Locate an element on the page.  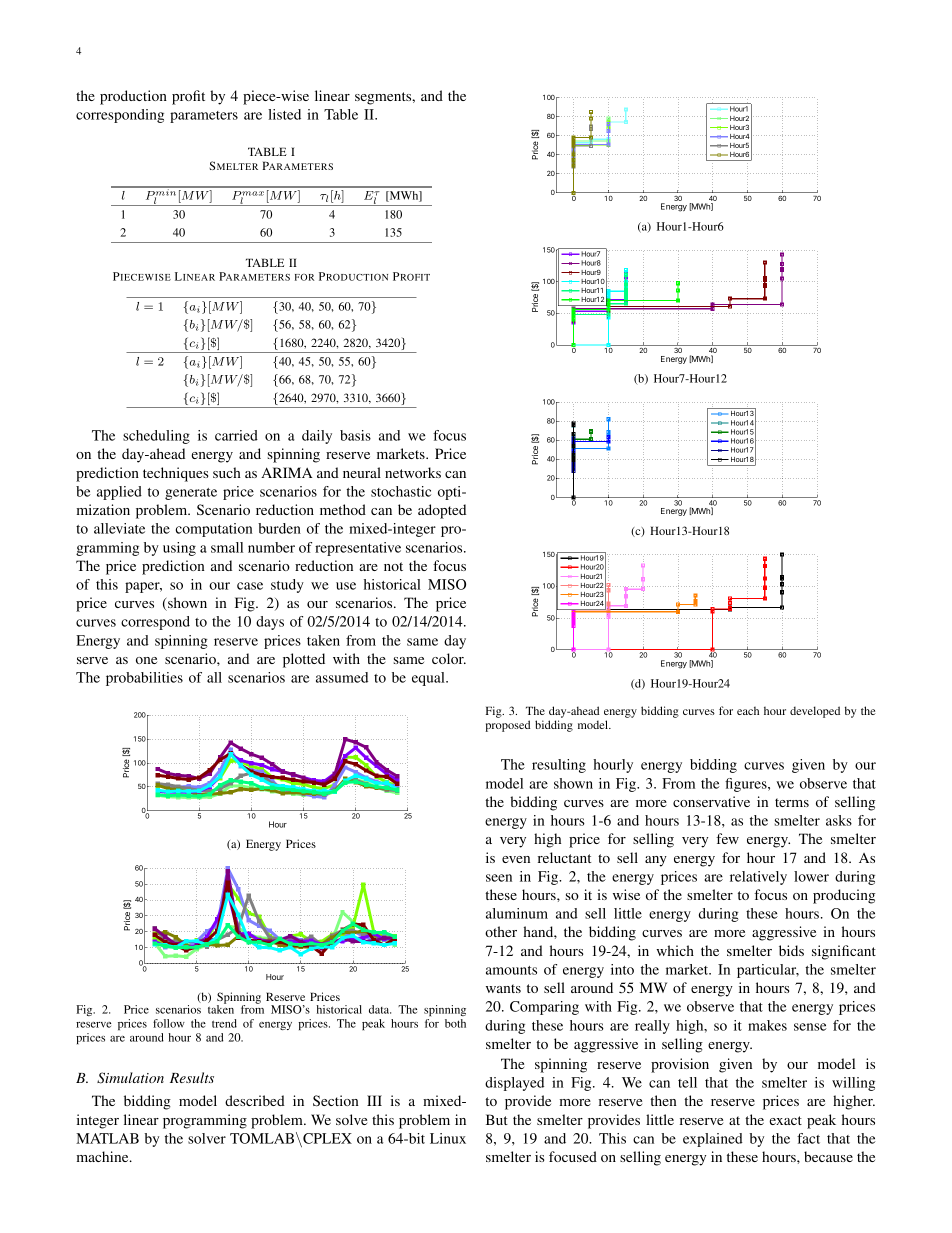
one is located at coordinates (146, 660).
